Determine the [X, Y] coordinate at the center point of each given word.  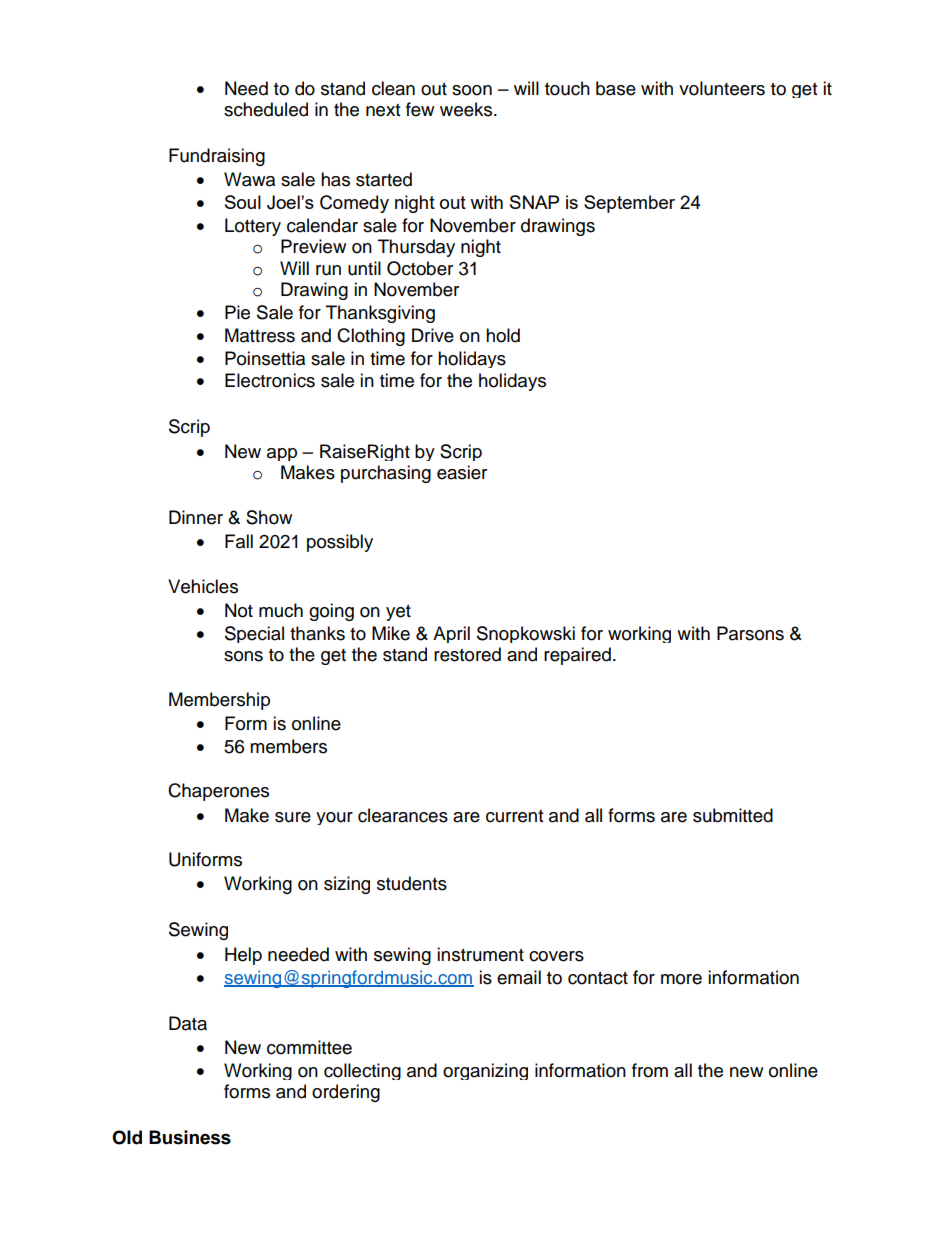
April [451, 634]
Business [190, 1137]
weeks [467, 109]
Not [239, 610]
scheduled [266, 109]
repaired [577, 656]
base [616, 88]
